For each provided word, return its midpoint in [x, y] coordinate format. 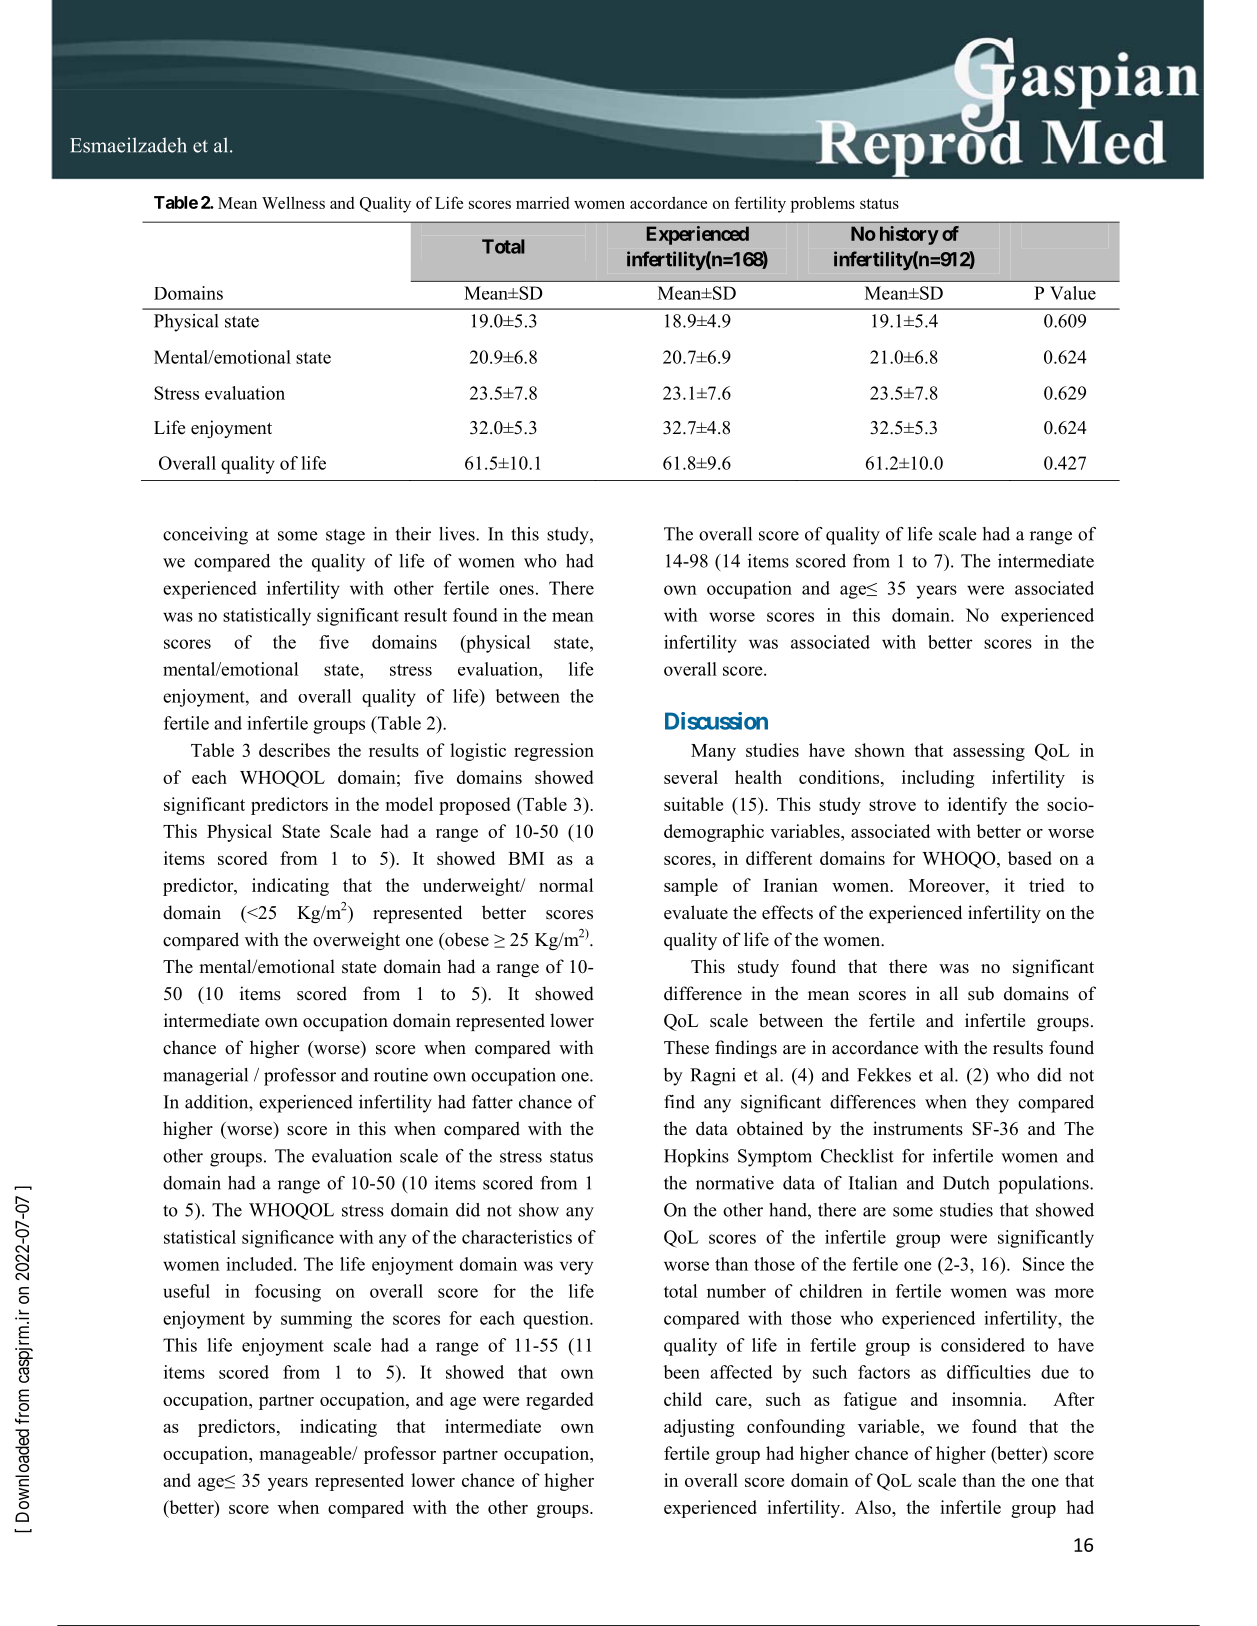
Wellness [293, 202]
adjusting [699, 1428]
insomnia [988, 1399]
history [909, 235]
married [542, 203]
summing [316, 1320]
